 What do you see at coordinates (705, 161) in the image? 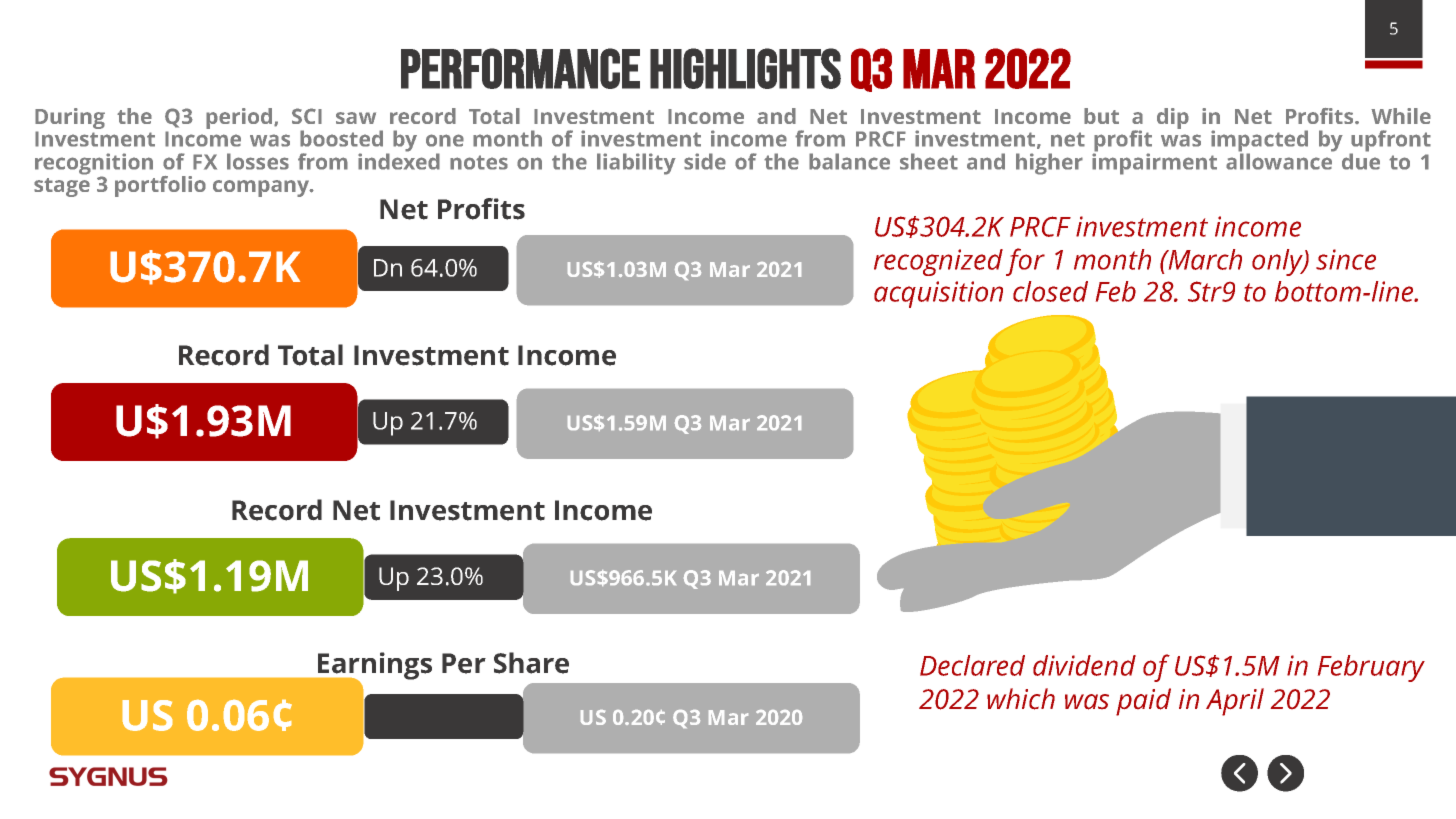
I see `side` at bounding box center [705, 161].
